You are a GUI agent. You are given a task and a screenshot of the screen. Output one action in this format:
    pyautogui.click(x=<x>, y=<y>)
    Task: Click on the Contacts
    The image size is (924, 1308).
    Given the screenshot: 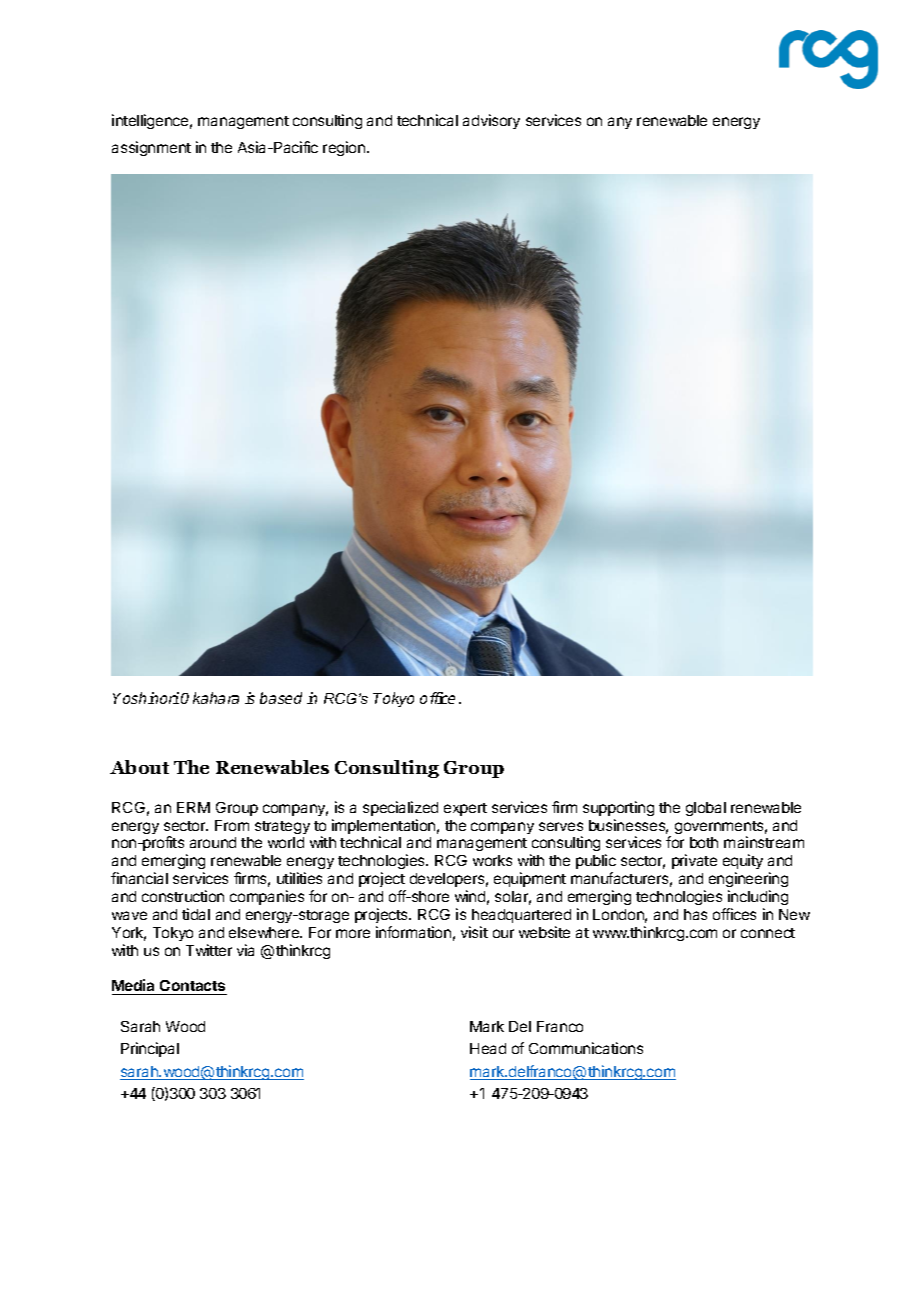 What is the action you would take?
    pyautogui.click(x=192, y=987)
